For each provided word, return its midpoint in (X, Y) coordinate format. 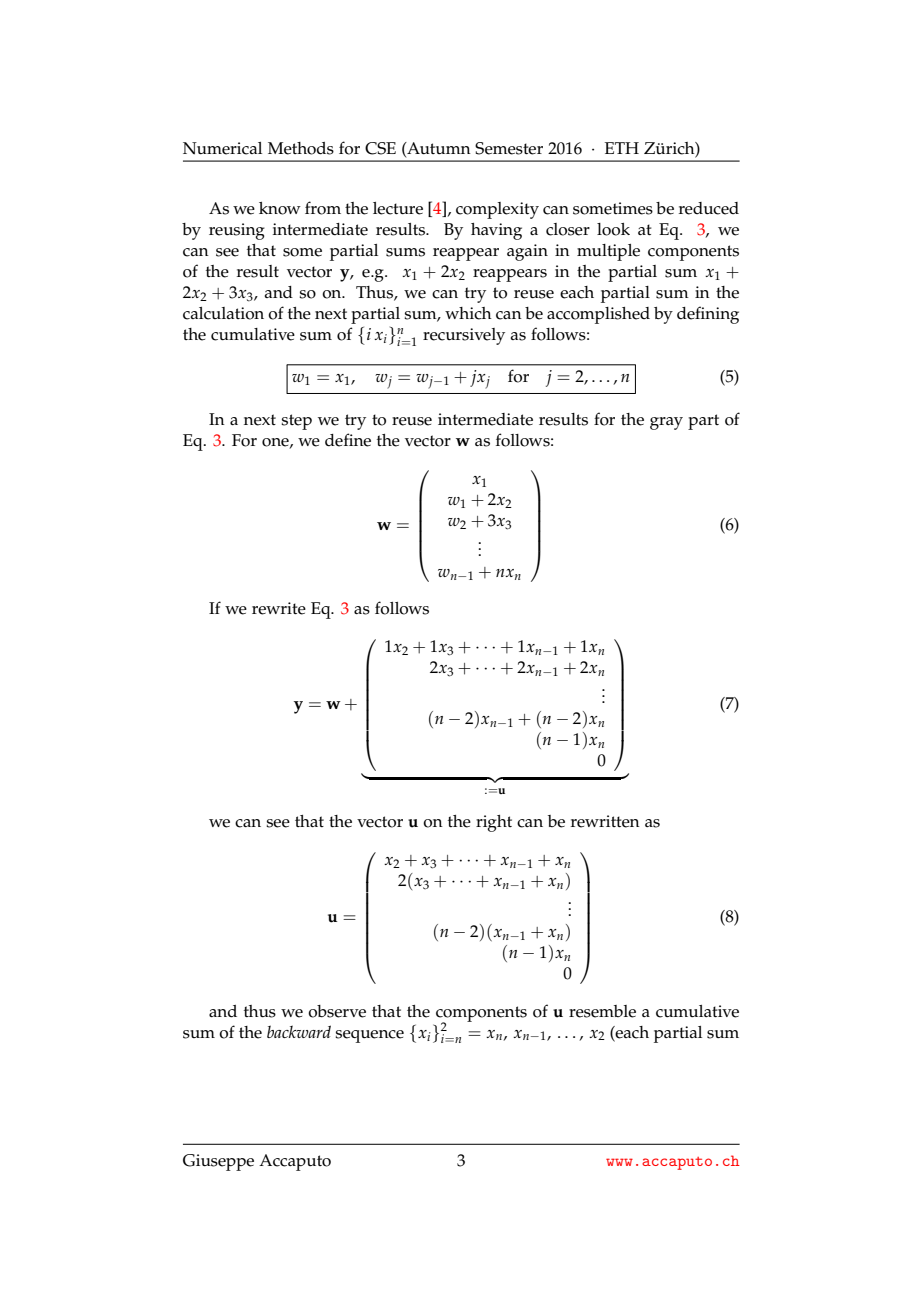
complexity (497, 210)
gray (666, 423)
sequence (369, 1036)
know (280, 208)
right (494, 823)
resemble (602, 1011)
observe (337, 1011)
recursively (464, 336)
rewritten (605, 821)
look (613, 229)
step (296, 422)
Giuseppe (218, 1162)
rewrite (279, 608)
